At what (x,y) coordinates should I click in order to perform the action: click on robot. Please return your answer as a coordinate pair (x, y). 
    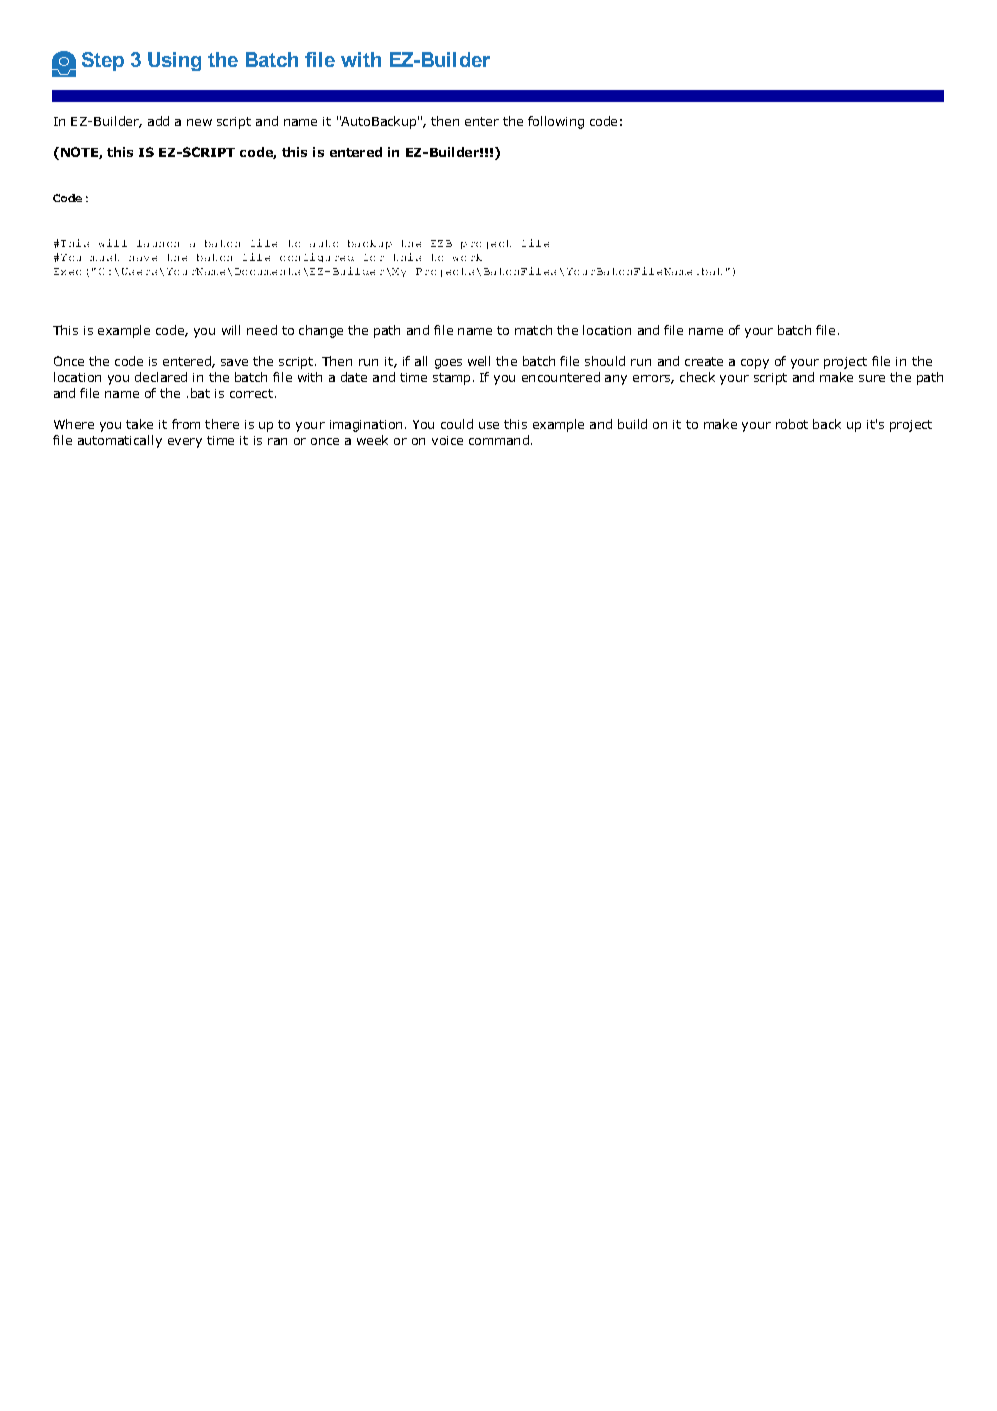
    Looking at the image, I should click on (792, 424).
